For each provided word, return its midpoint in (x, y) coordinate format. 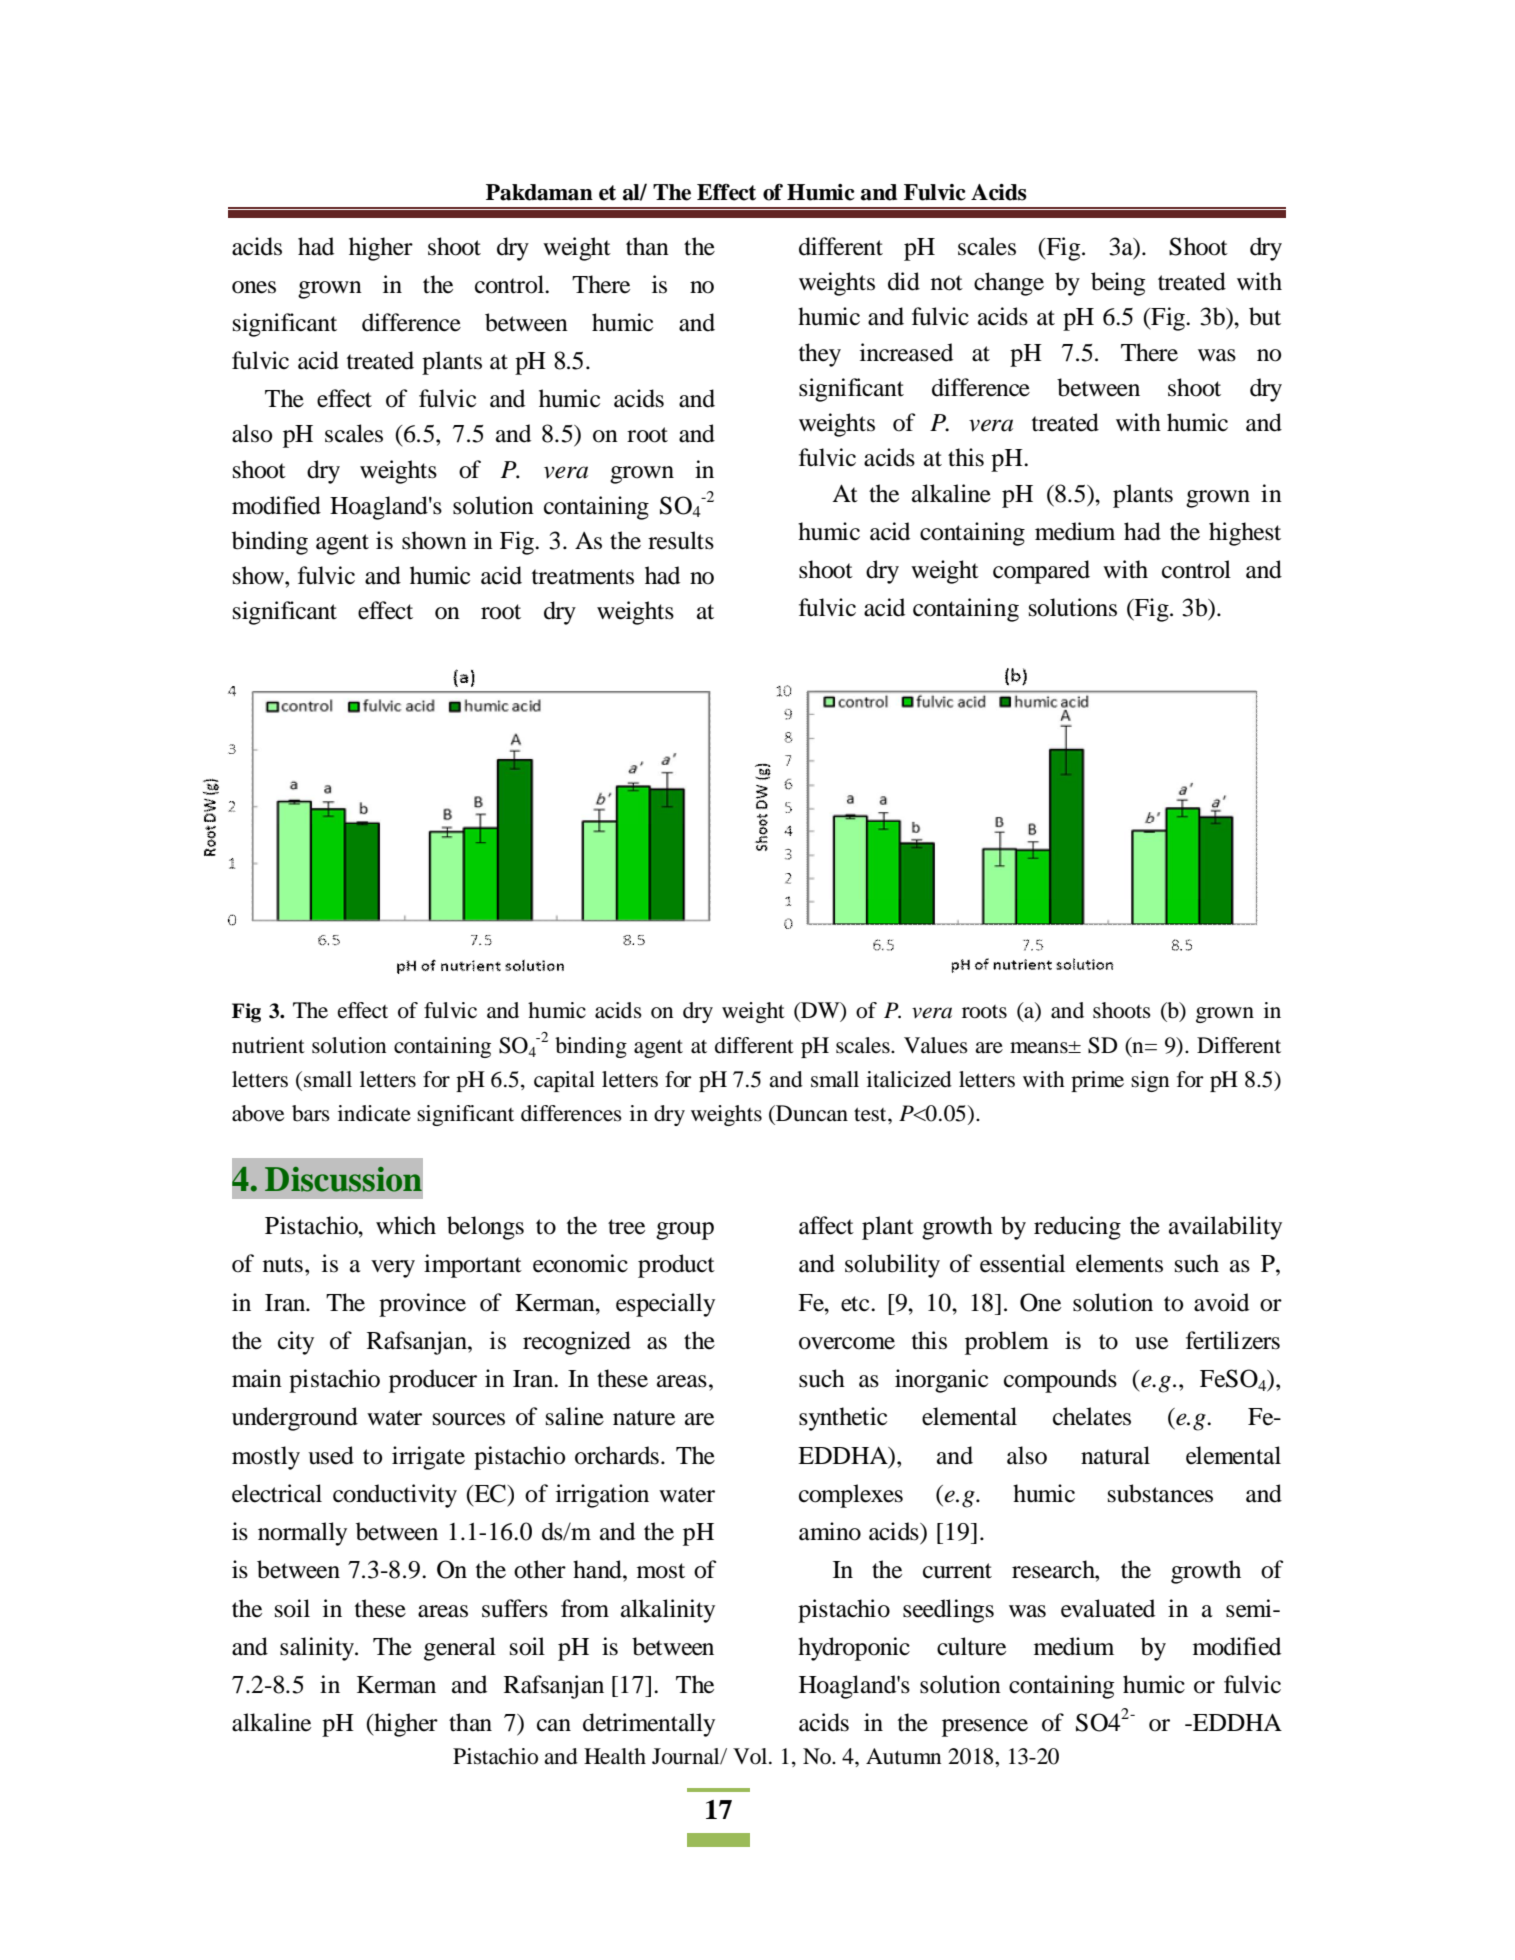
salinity (318, 1649)
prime (1097, 1081)
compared (1041, 572)
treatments (583, 577)
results (681, 540)
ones (254, 287)
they (820, 355)
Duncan (811, 1113)
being (1118, 284)
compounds (1060, 1381)
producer (433, 1381)
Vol (751, 1756)
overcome (847, 1343)
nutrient (268, 1045)
